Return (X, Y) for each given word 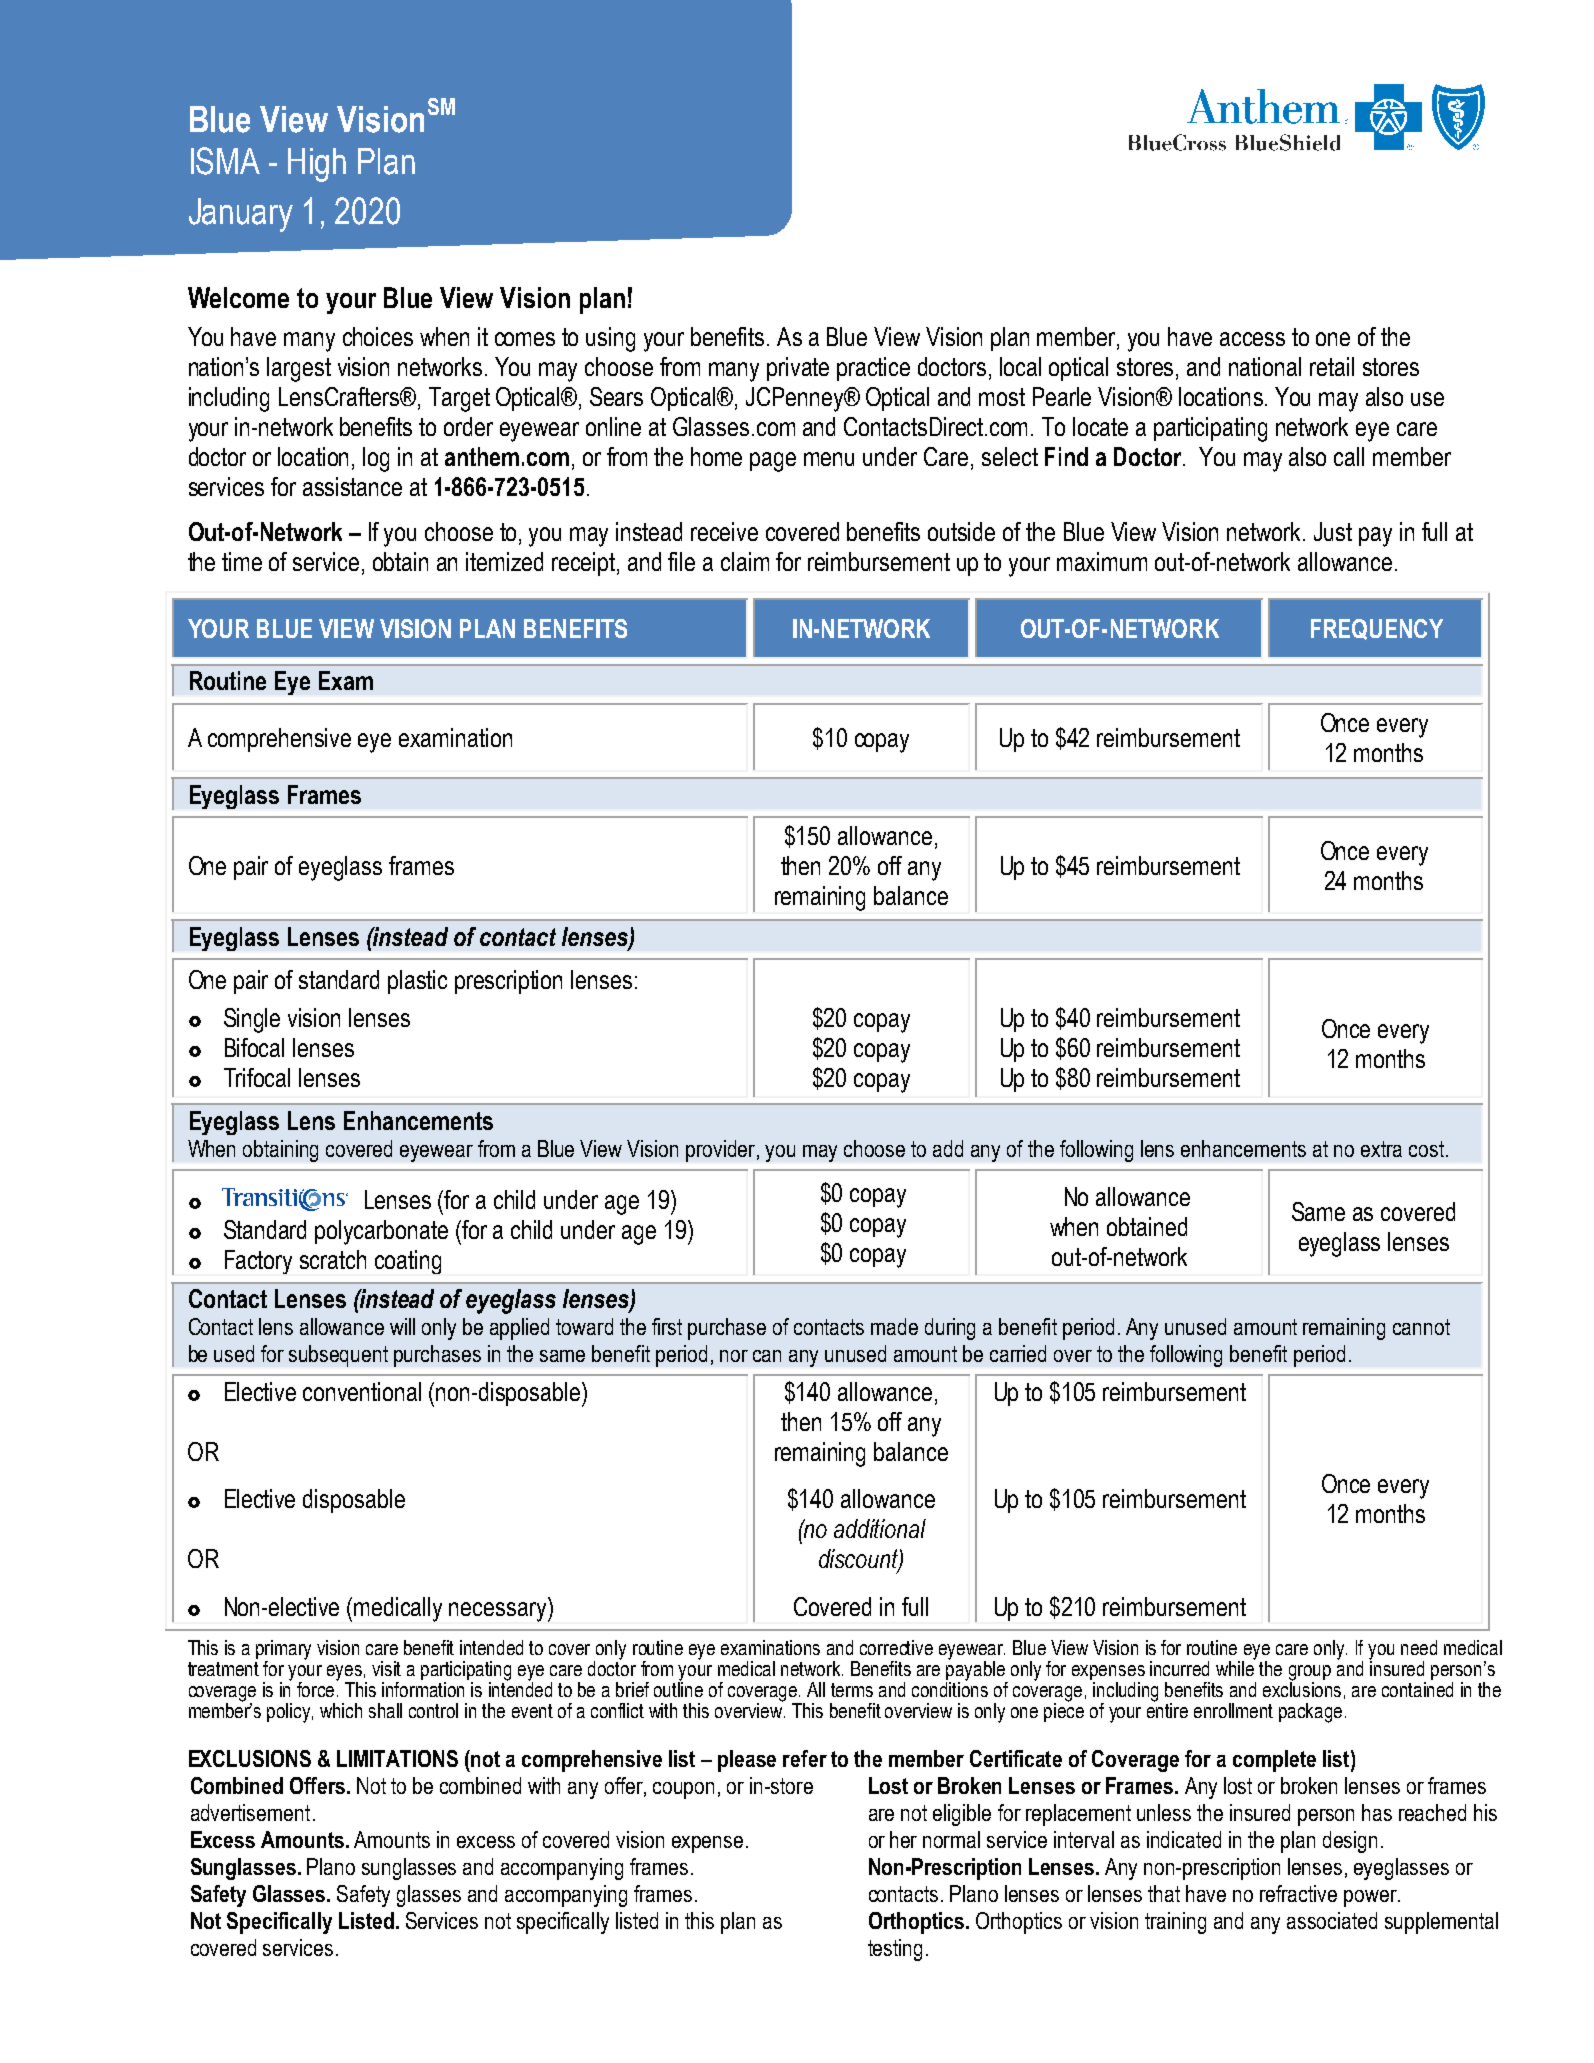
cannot (1421, 1327)
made (894, 1326)
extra (1381, 1149)
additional (880, 1528)
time (242, 561)
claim (745, 561)
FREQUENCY (1377, 629)
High (317, 165)
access (1252, 339)
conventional (362, 1391)
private (798, 369)
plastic (417, 982)
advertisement (250, 1812)
